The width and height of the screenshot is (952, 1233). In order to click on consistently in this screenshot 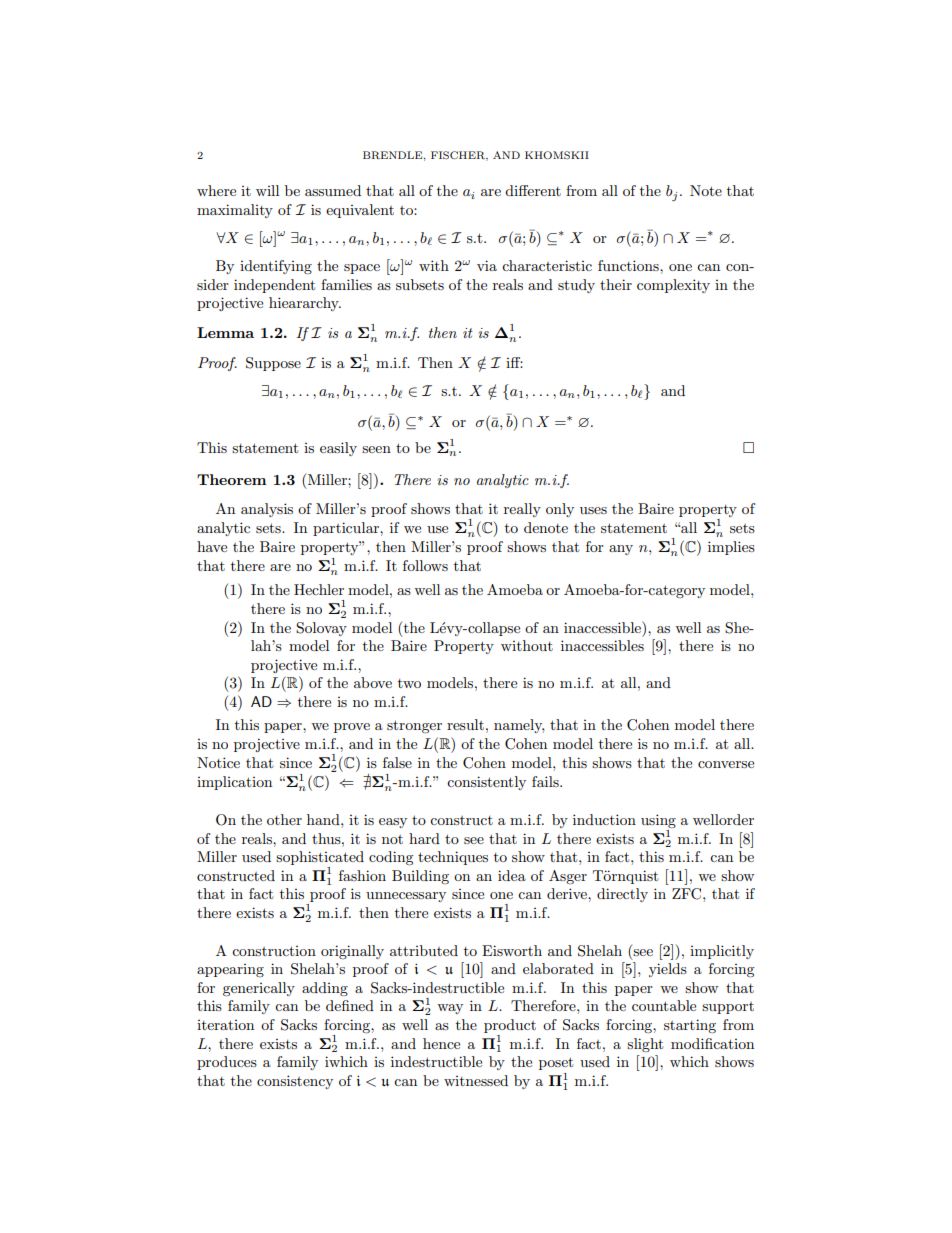, I will do `click(486, 783)`.
